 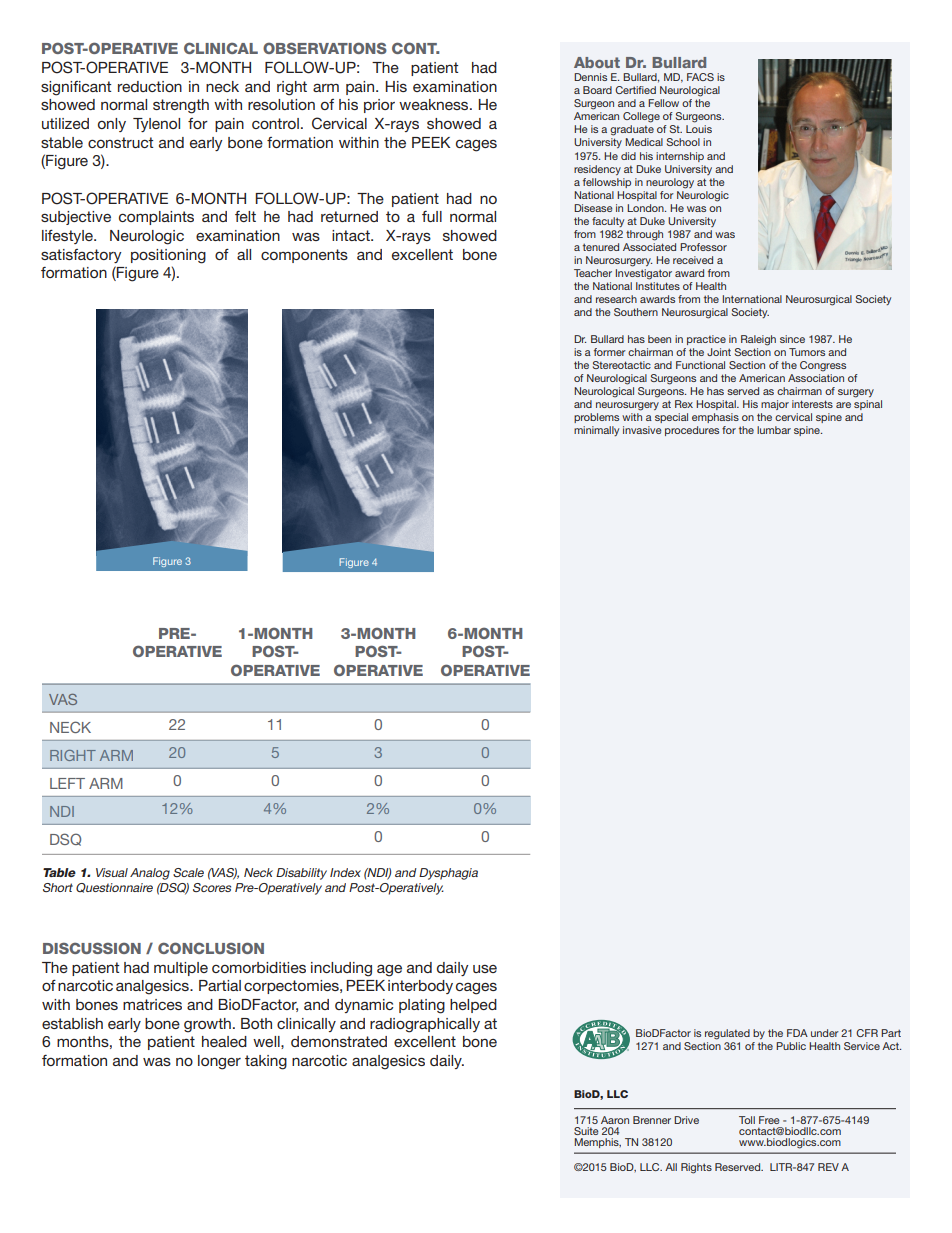 What do you see at coordinates (700, 77) in the page?
I see `FACS` at bounding box center [700, 77].
